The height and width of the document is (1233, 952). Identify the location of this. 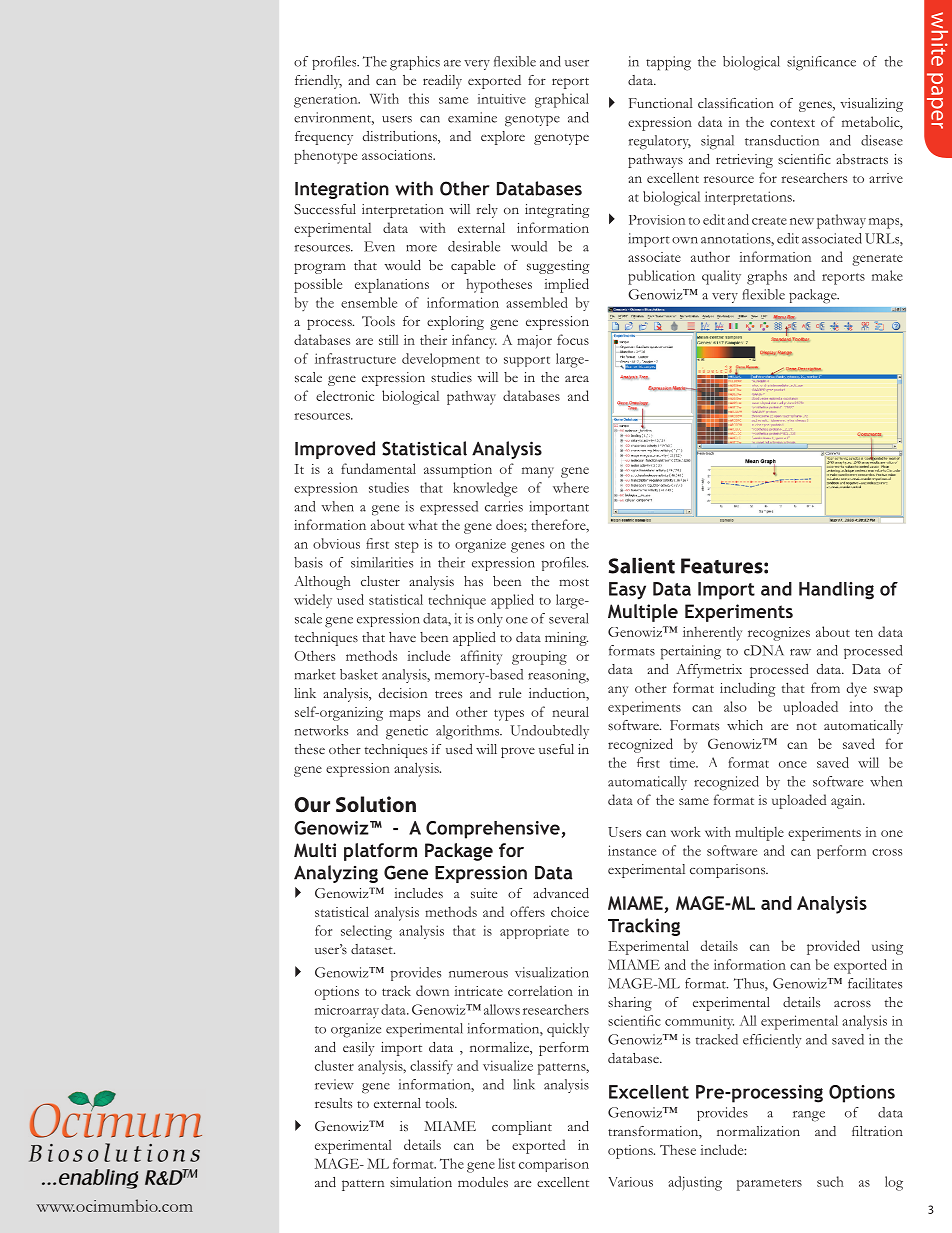
(419, 98).
